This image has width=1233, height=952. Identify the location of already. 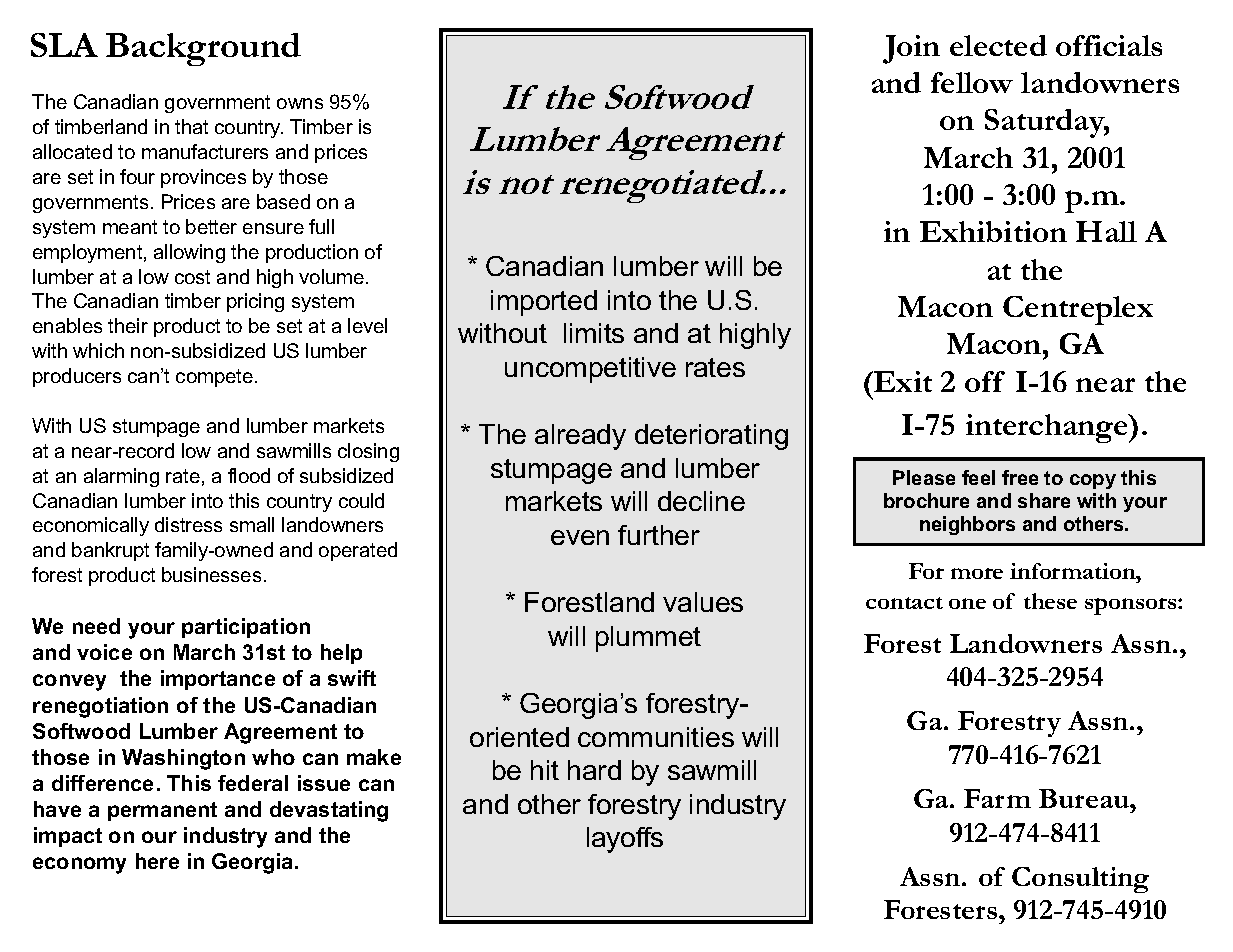
(580, 437).
